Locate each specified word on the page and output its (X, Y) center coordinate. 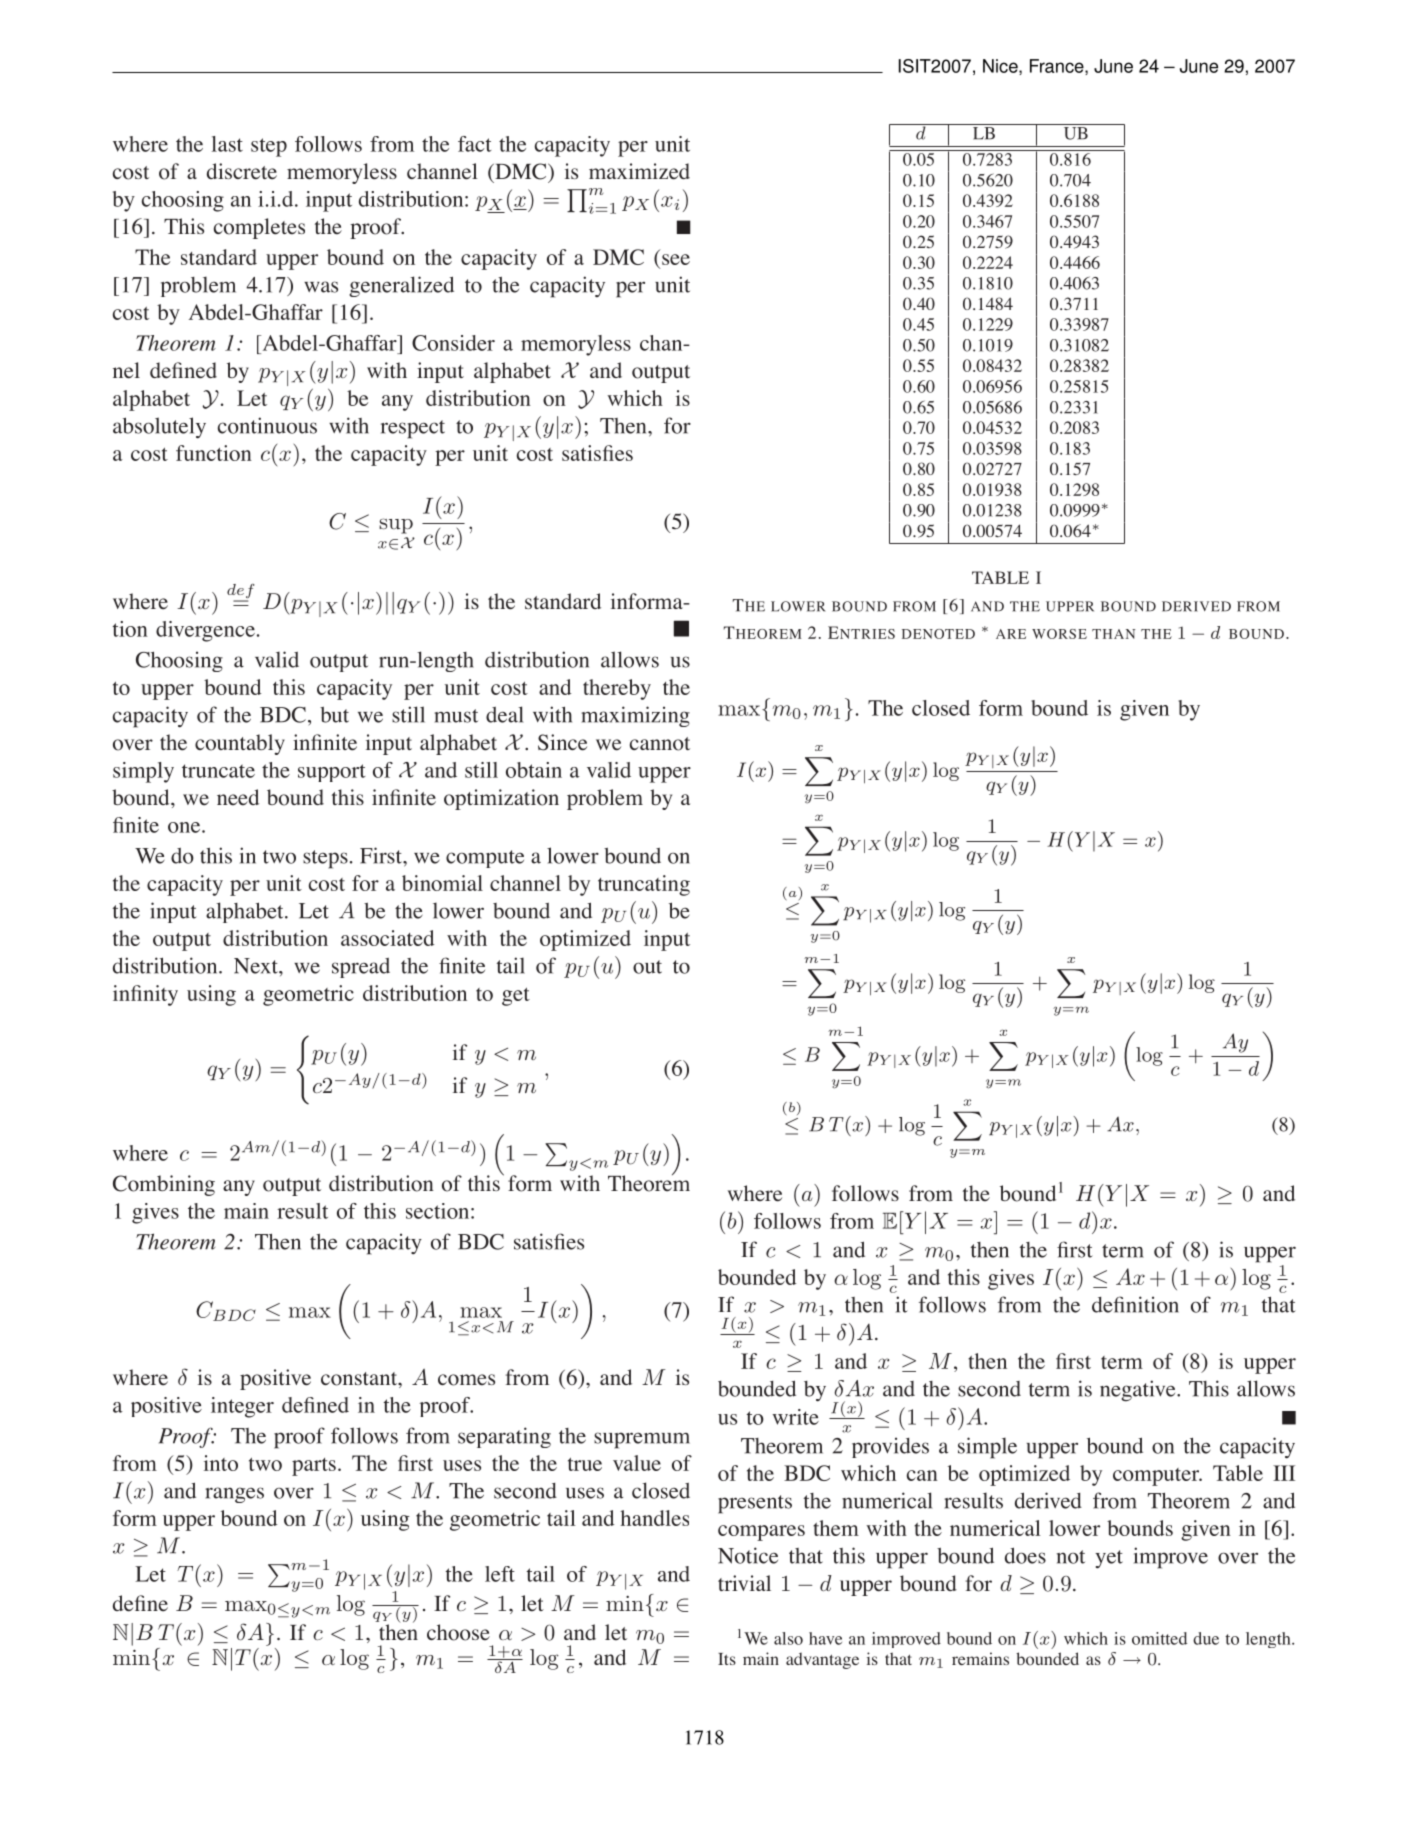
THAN (1113, 634)
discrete (242, 171)
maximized (639, 171)
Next (257, 966)
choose (458, 1632)
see (676, 259)
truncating (644, 885)
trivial (744, 1583)
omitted (1159, 1638)
